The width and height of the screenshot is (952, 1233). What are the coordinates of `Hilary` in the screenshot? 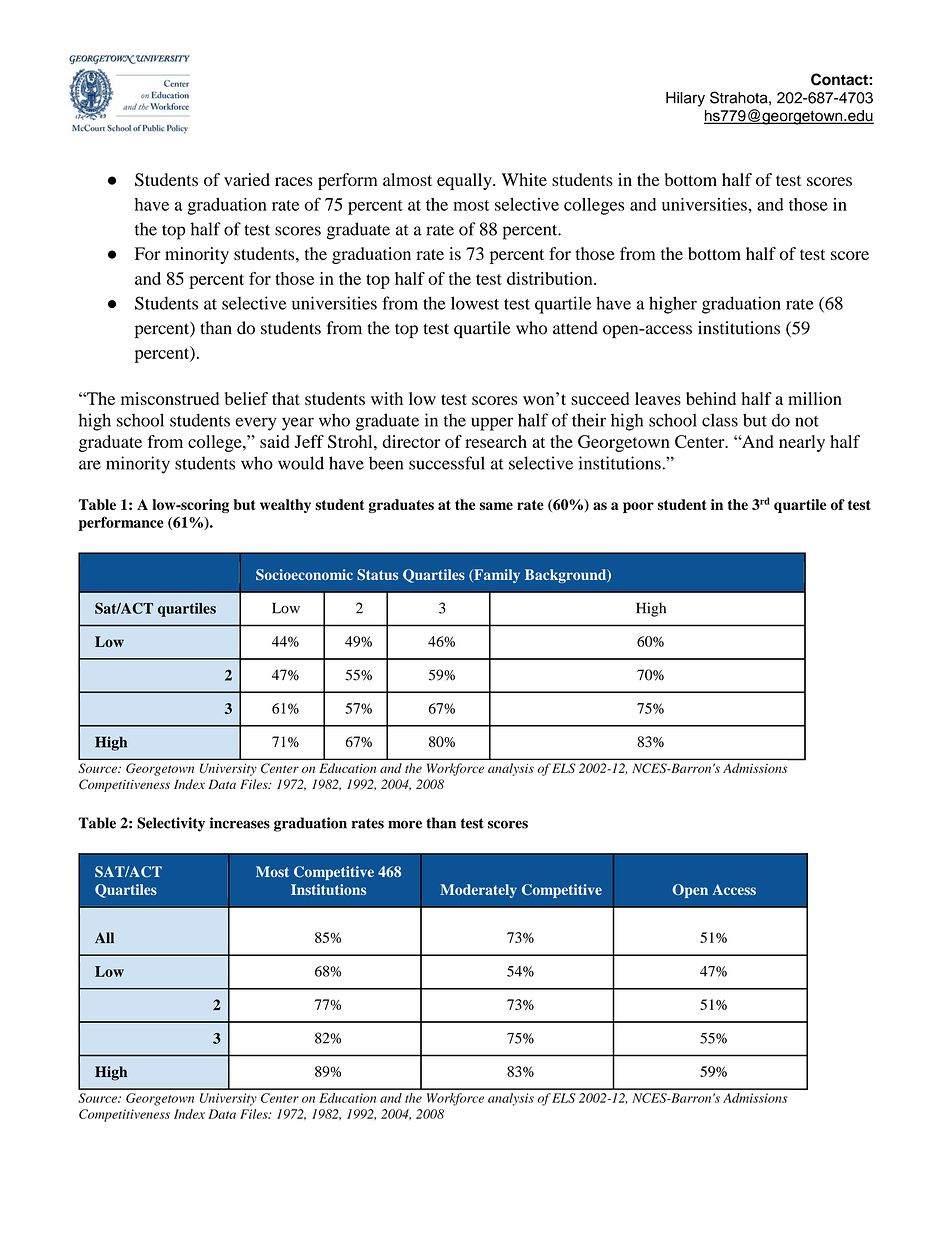 It's located at (685, 99).
